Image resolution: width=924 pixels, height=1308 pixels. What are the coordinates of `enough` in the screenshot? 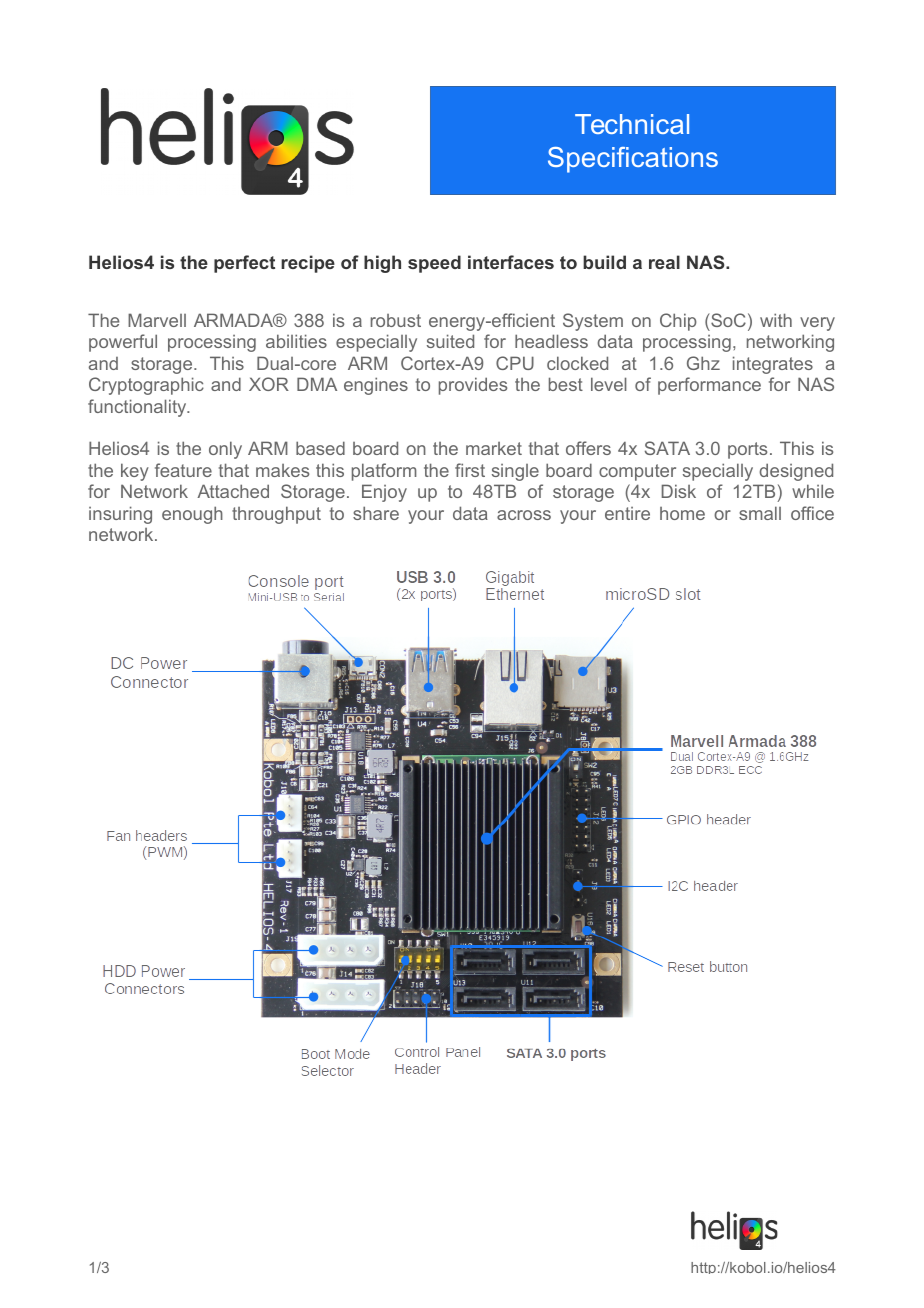 It's located at (192, 515).
